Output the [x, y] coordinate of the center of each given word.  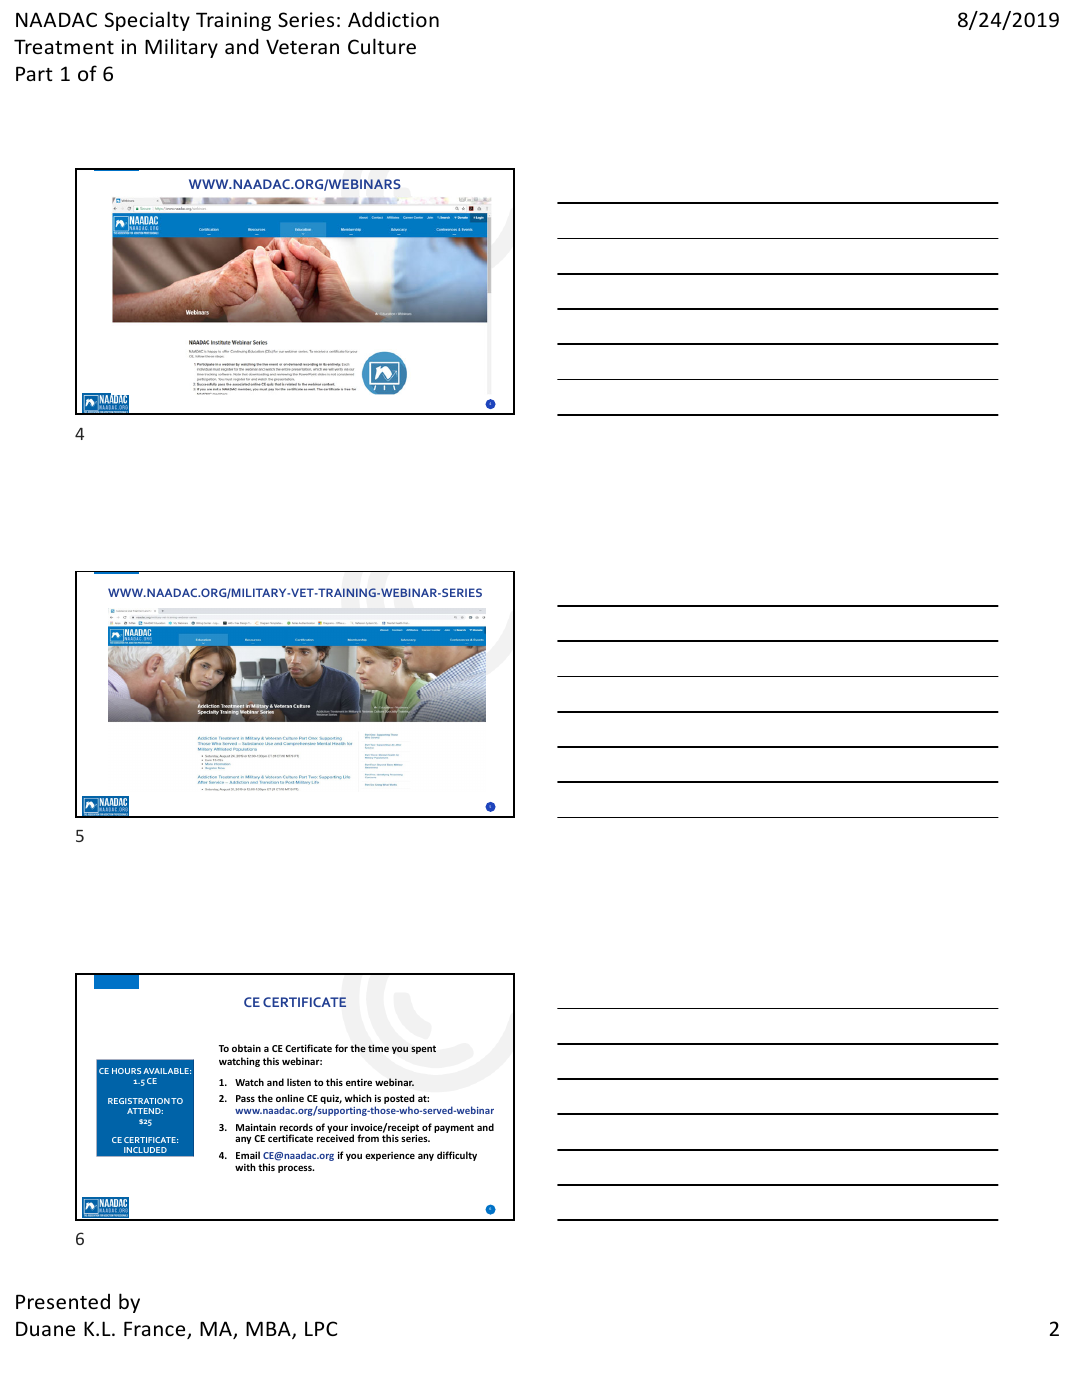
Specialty [147, 21]
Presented [63, 1301]
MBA [269, 1330]
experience [390, 1156]
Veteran [302, 46]
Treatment [64, 46]
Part [34, 73]
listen [299, 1082]
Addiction [393, 19]
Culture [382, 46]
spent [423, 1049]
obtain [246, 1048]
